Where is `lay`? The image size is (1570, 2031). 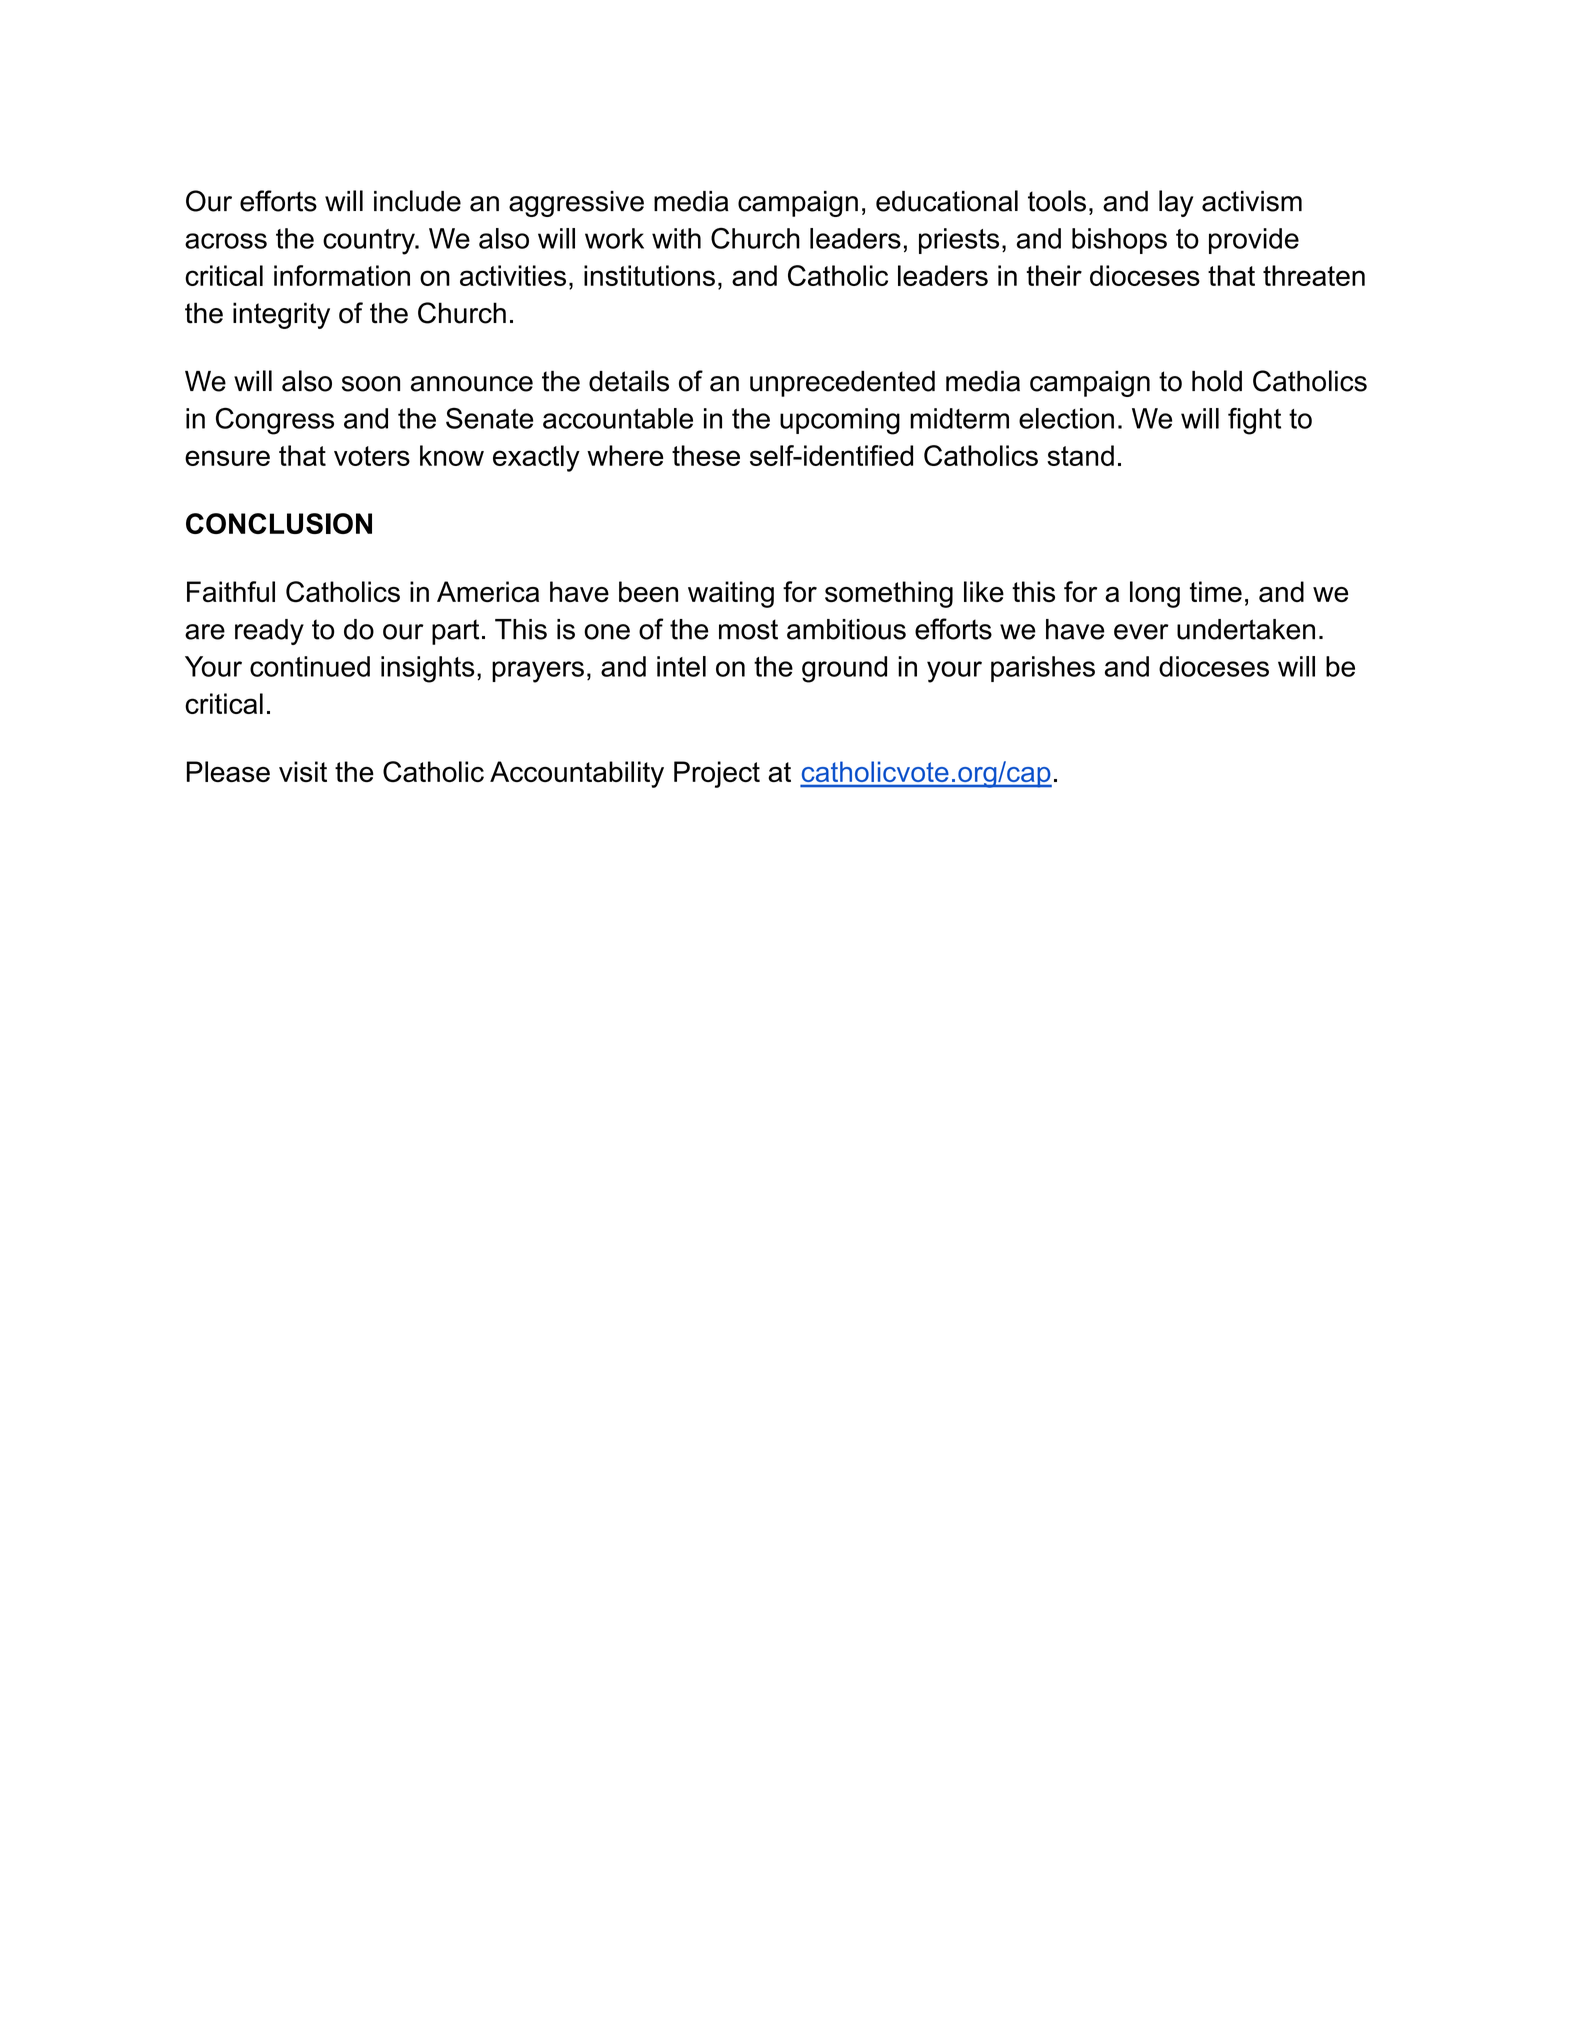
lay is located at coordinates (1176, 203).
